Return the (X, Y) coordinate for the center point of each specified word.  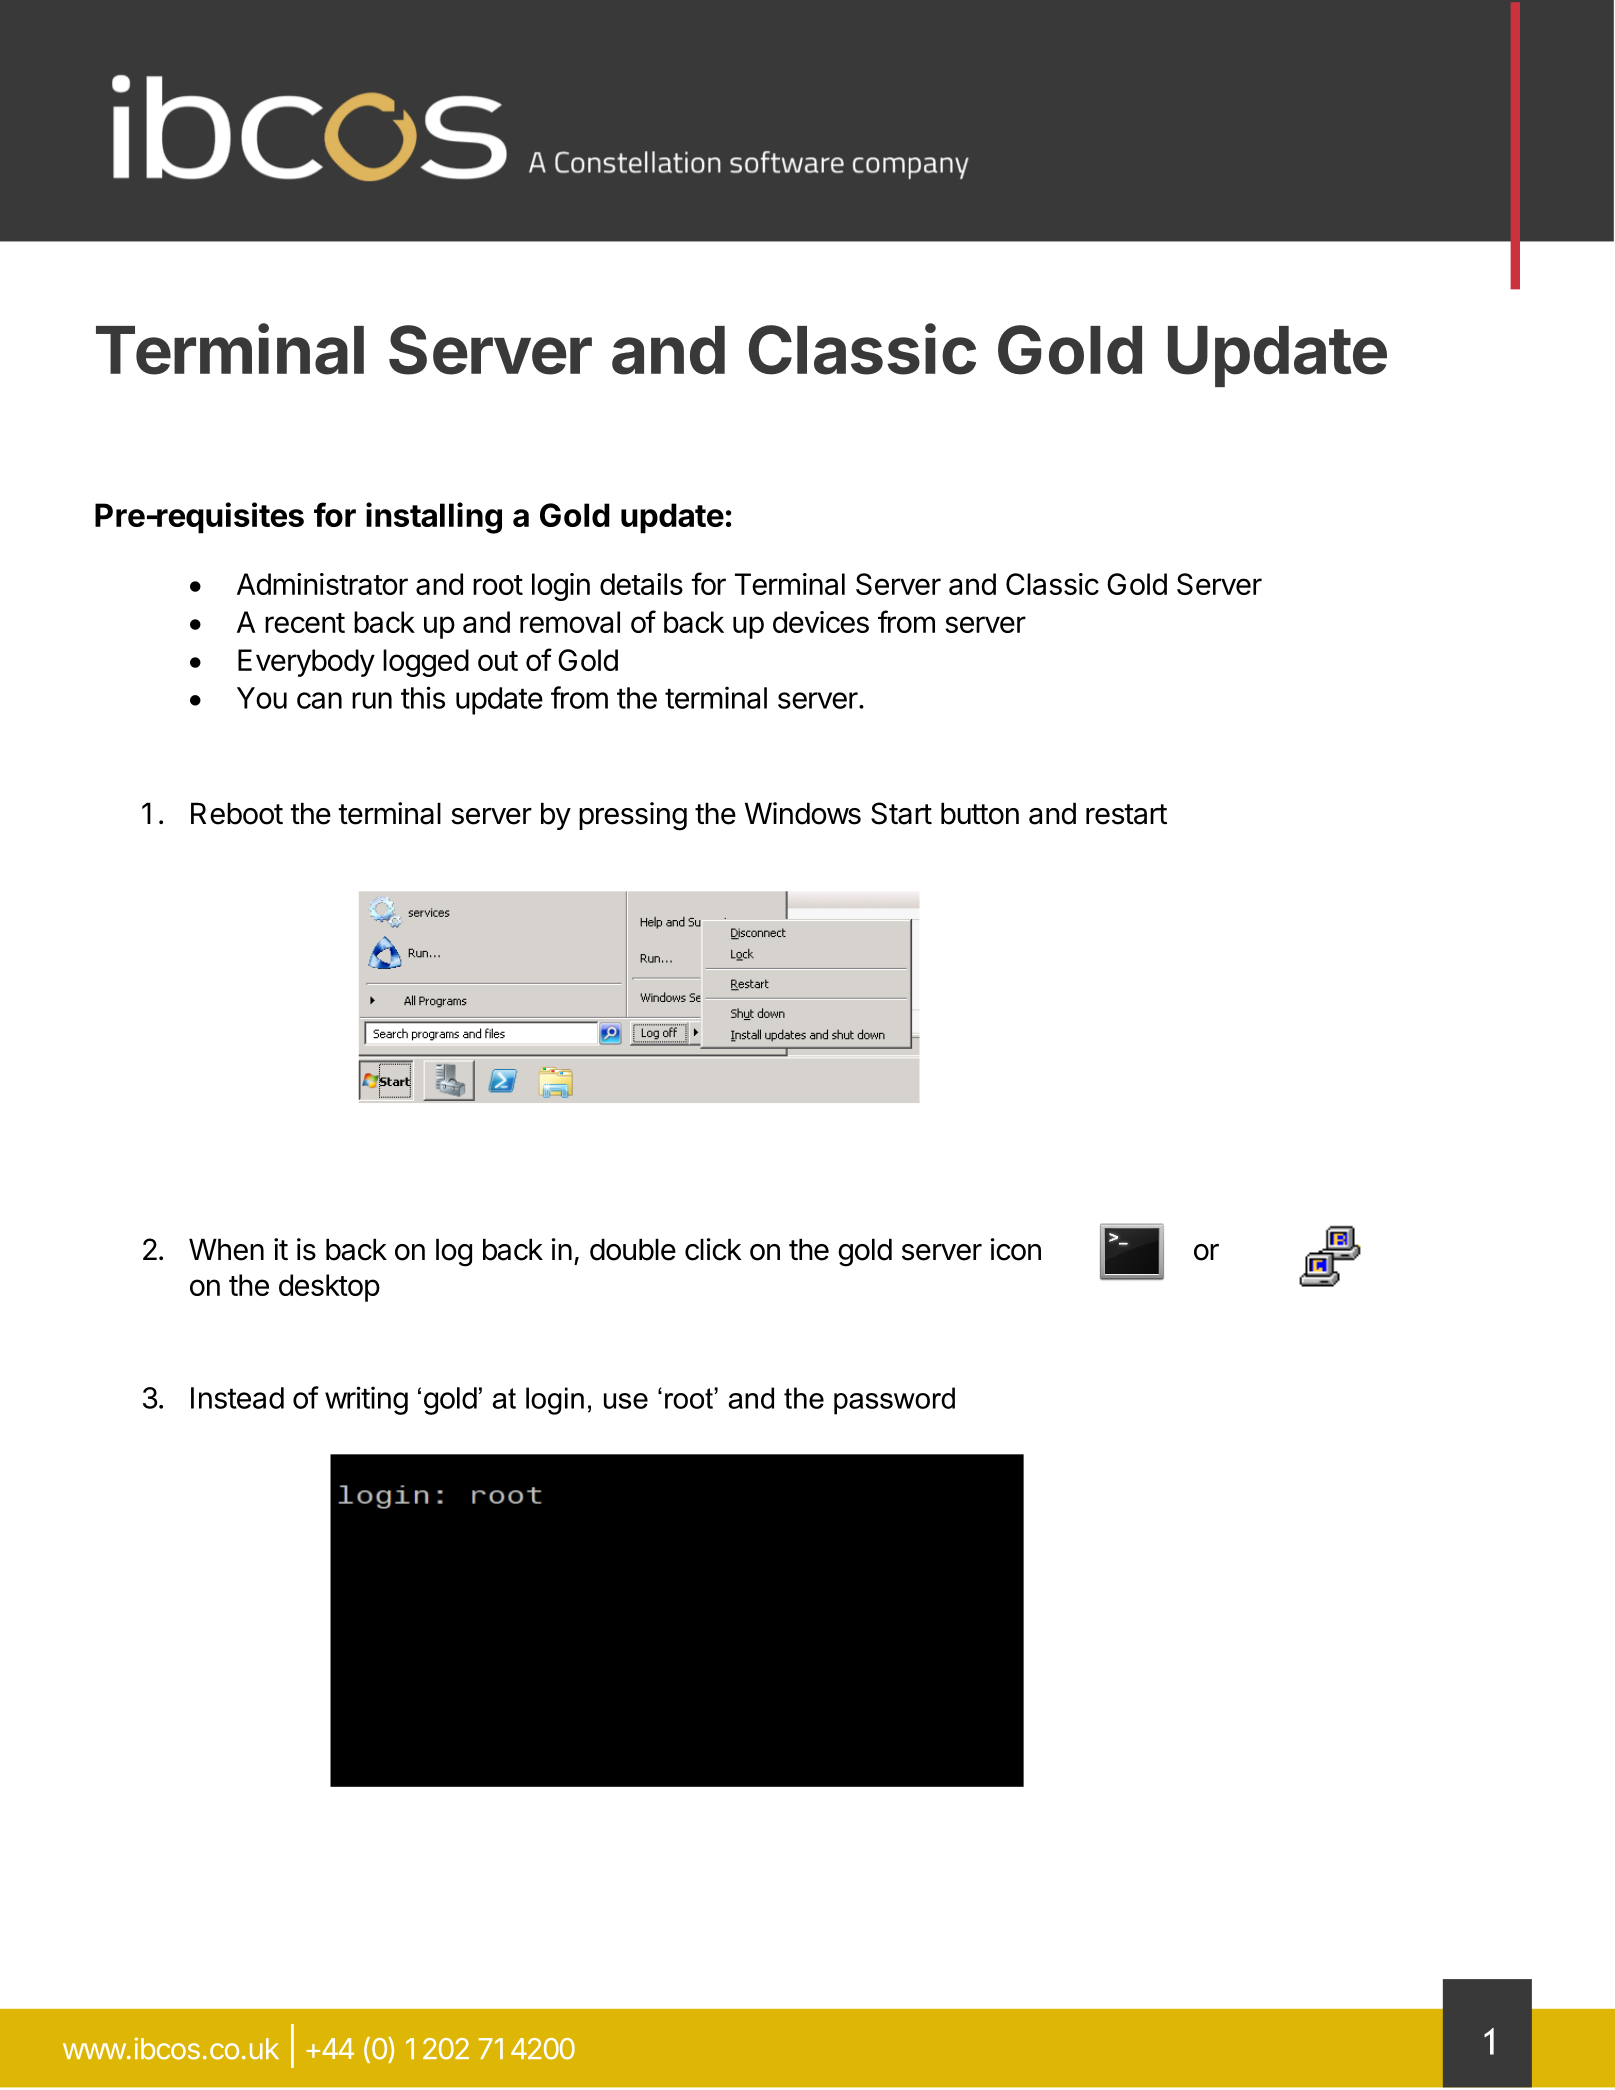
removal (570, 622)
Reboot (237, 813)
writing (366, 1400)
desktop (329, 1288)
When (226, 1249)
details (641, 584)
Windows (803, 813)
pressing (633, 816)
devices (821, 622)
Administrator (322, 584)
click (713, 1249)
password (894, 1401)
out (498, 661)
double (633, 1249)
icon (1016, 1249)
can (319, 700)
